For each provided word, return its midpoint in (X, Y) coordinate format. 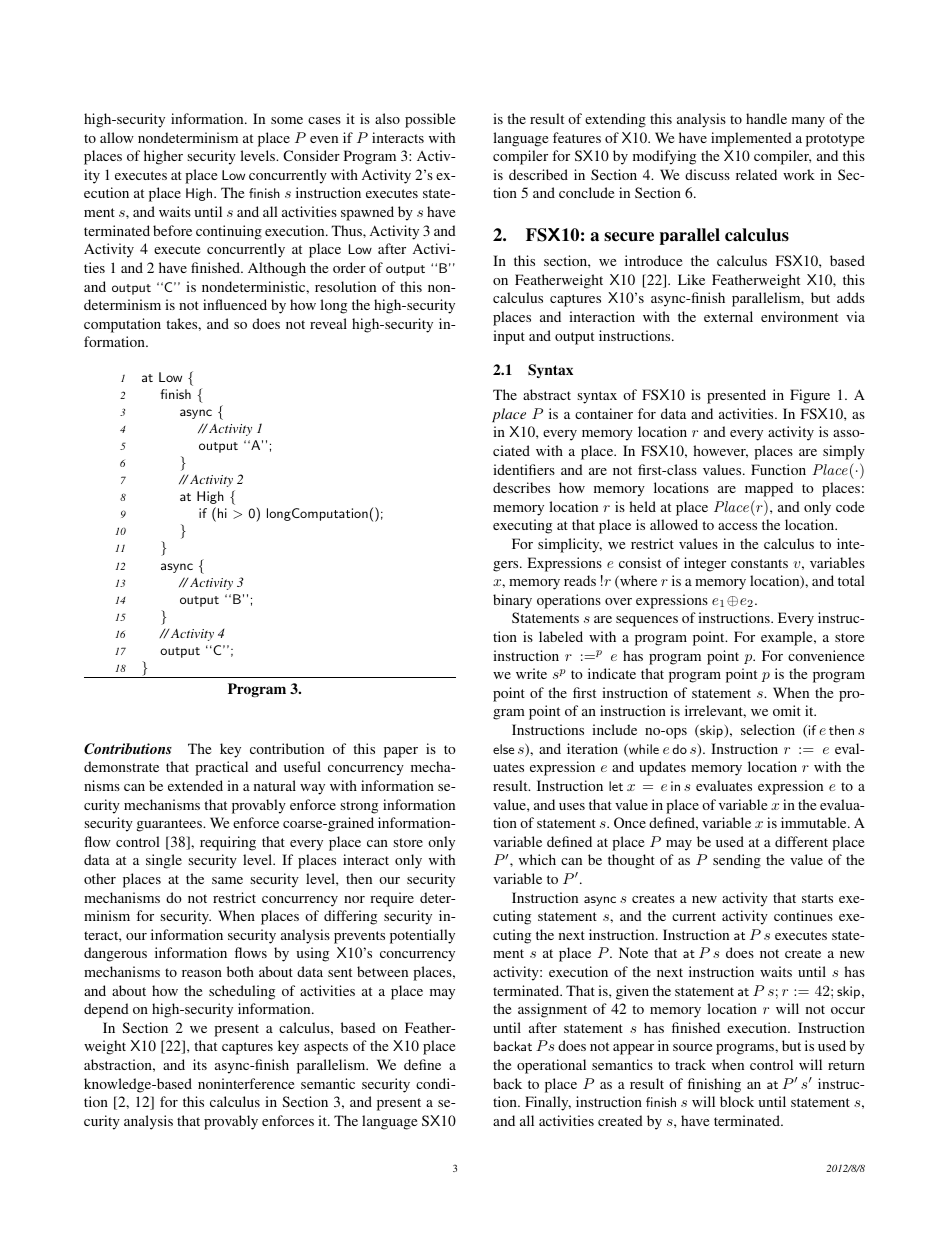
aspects (326, 1048)
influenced (235, 304)
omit (787, 710)
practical (221, 768)
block (737, 1101)
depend (106, 1010)
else (503, 749)
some (287, 120)
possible (430, 120)
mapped (769, 489)
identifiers (524, 469)
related (756, 174)
